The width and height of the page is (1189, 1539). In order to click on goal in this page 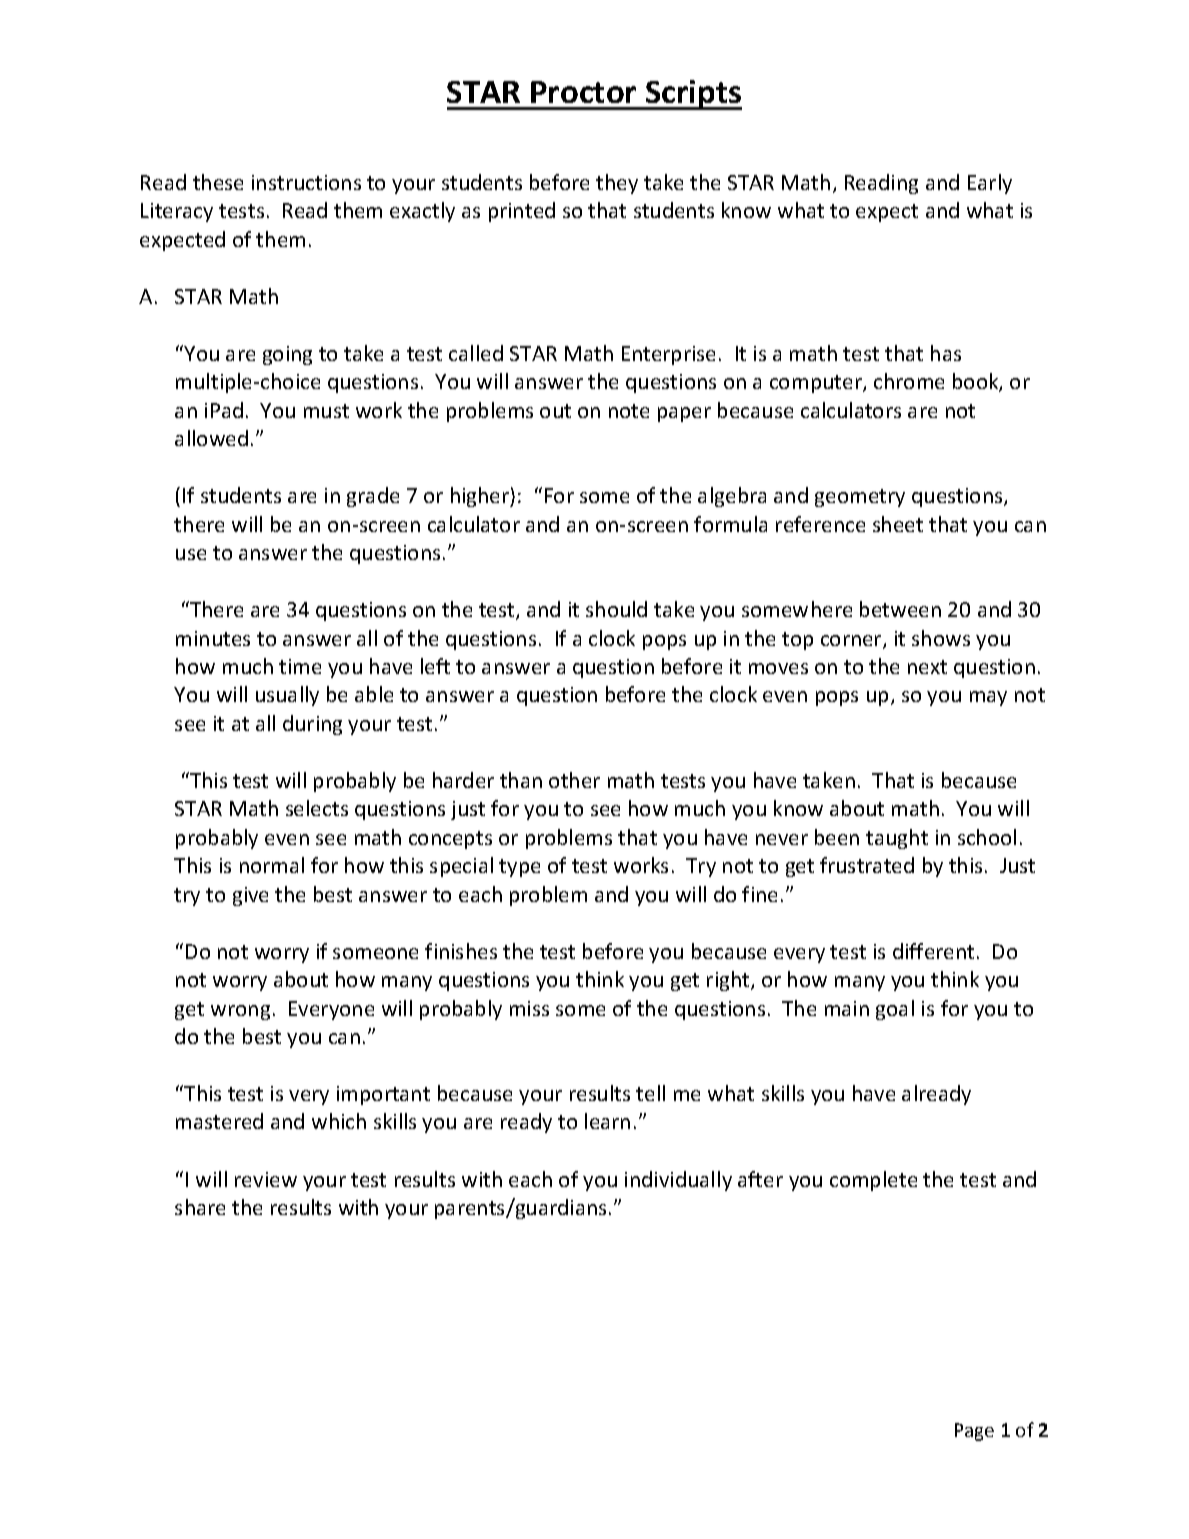, I will do `click(895, 1010)`.
